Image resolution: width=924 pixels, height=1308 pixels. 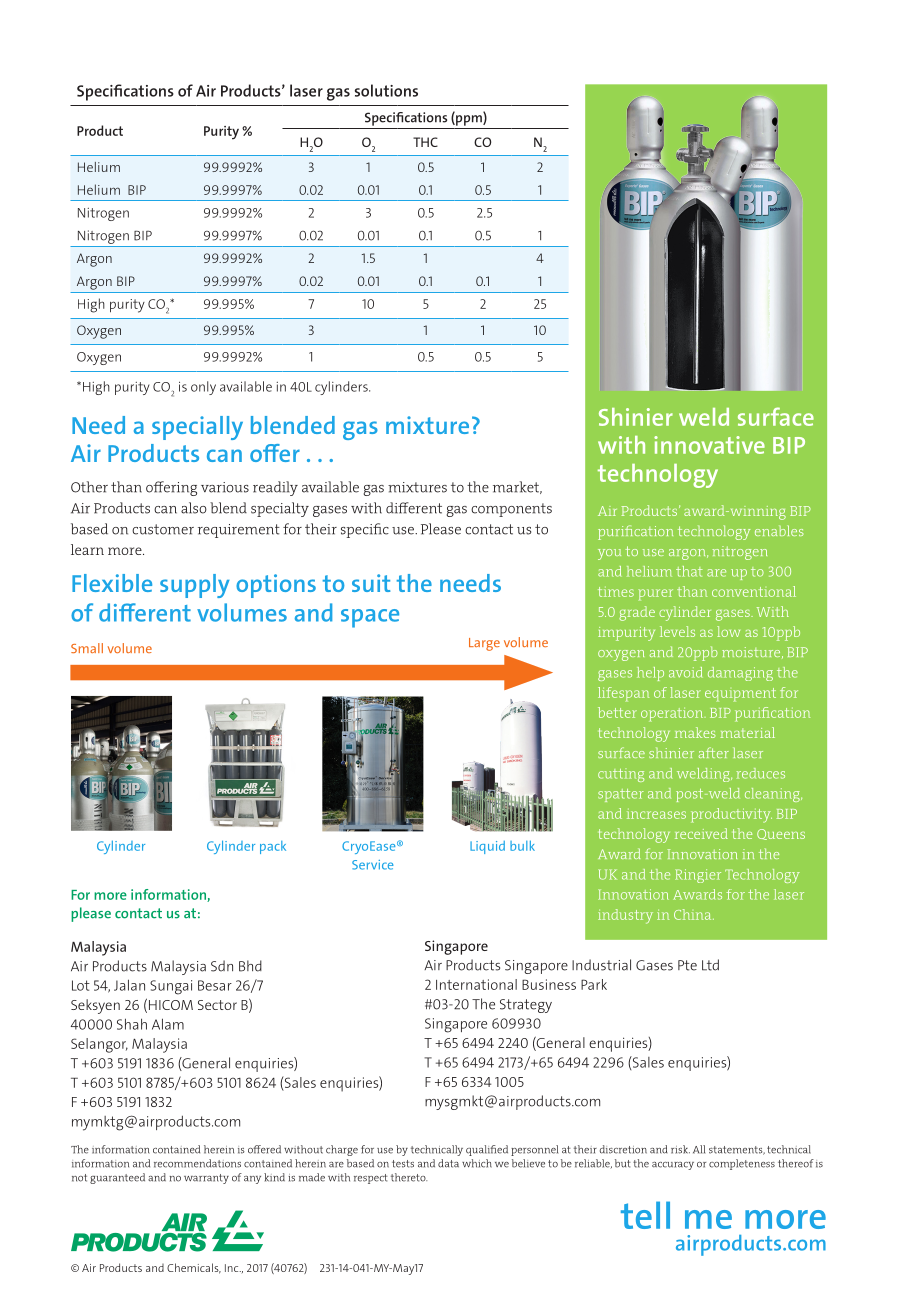 I want to click on innovative, so click(x=709, y=445).
